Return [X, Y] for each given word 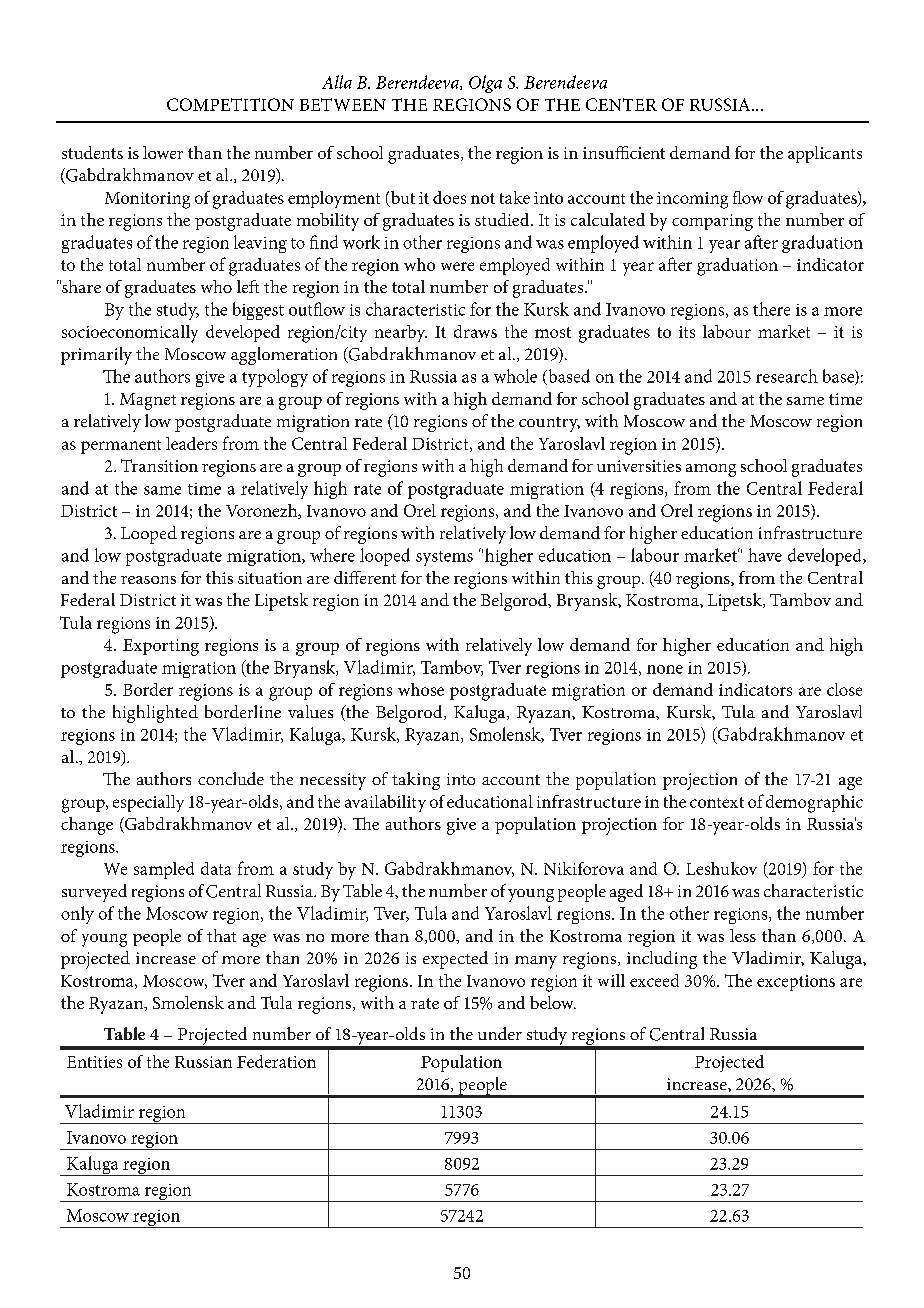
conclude [231, 778]
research [787, 376]
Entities [94, 1062]
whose [421, 689]
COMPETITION [230, 104]
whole [515, 376]
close [844, 689]
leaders [191, 443]
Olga [485, 84]
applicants [825, 154]
